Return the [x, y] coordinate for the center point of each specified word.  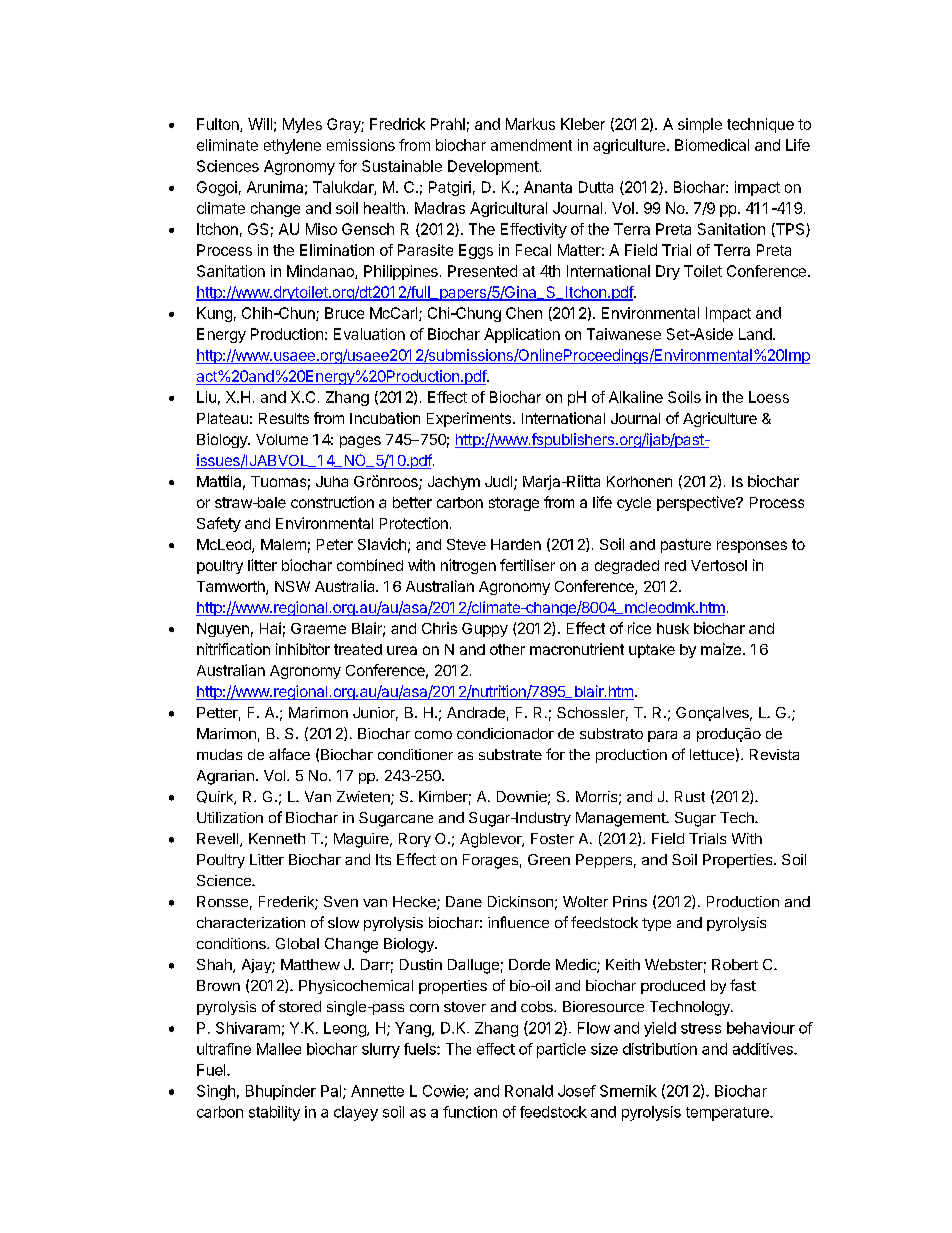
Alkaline [636, 397]
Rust [690, 796]
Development [493, 167]
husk [673, 628]
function [470, 1112]
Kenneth [277, 838]
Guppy [485, 630]
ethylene [292, 146]
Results [284, 418]
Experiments [470, 419]
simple [700, 125]
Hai [270, 628]
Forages [490, 861]
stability [274, 1113]
